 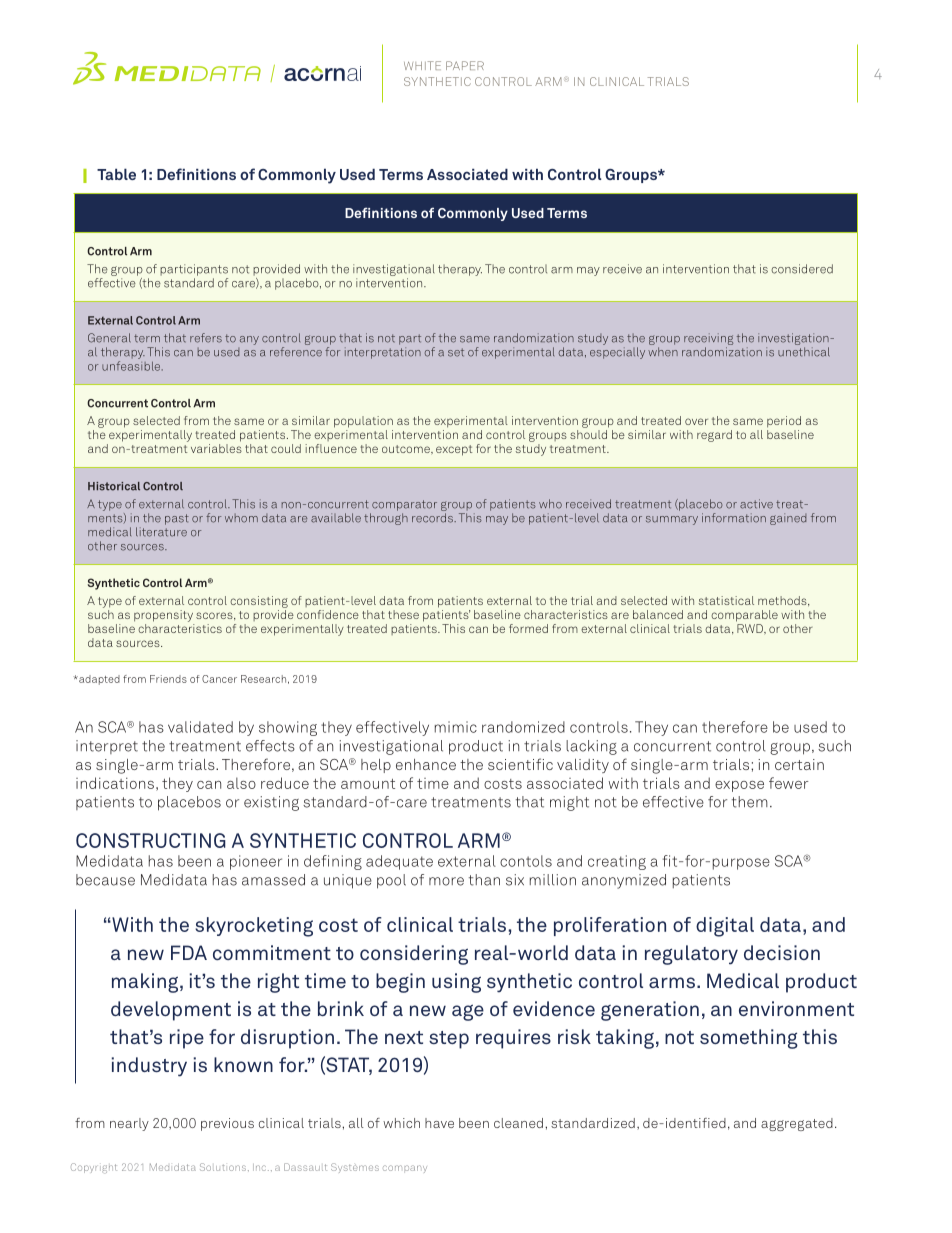 I want to click on have, so click(x=439, y=1123).
